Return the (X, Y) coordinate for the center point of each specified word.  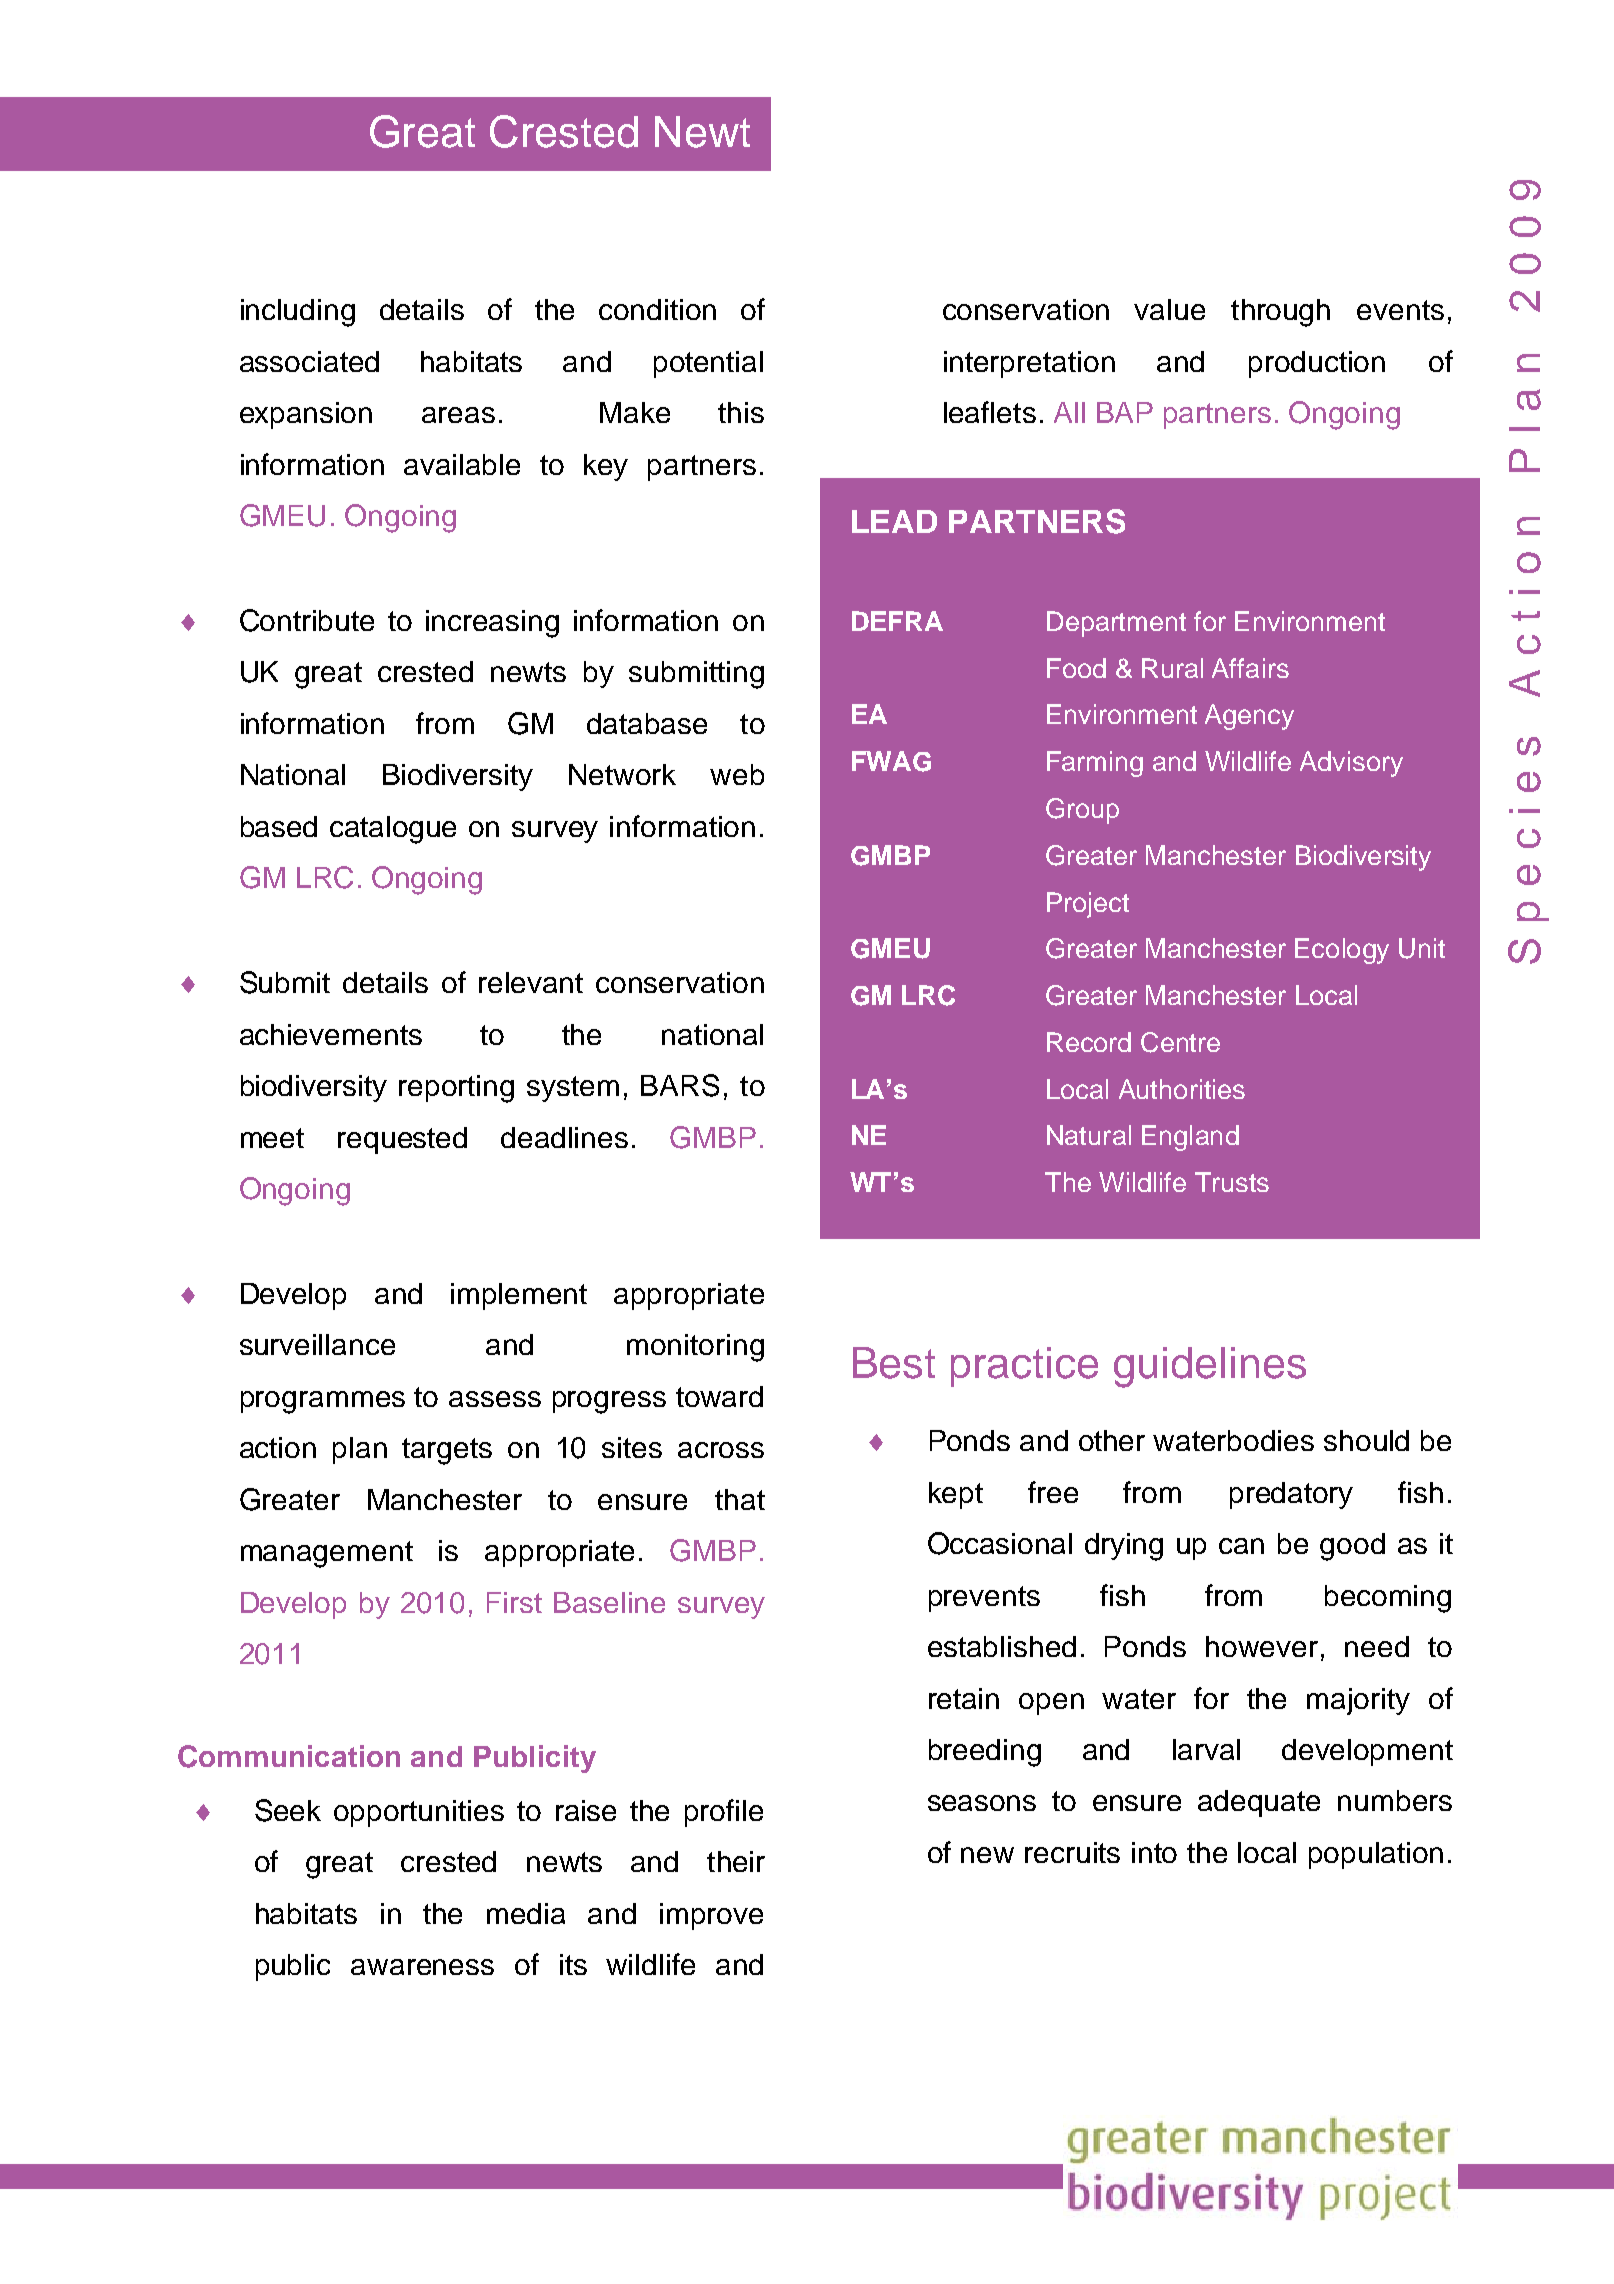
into (1154, 1852)
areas (458, 415)
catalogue (393, 830)
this (741, 412)
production (1317, 364)
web (737, 774)
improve (711, 1916)
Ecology (1342, 951)
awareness (422, 1967)
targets (447, 1451)
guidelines (1210, 1367)
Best (894, 1363)
